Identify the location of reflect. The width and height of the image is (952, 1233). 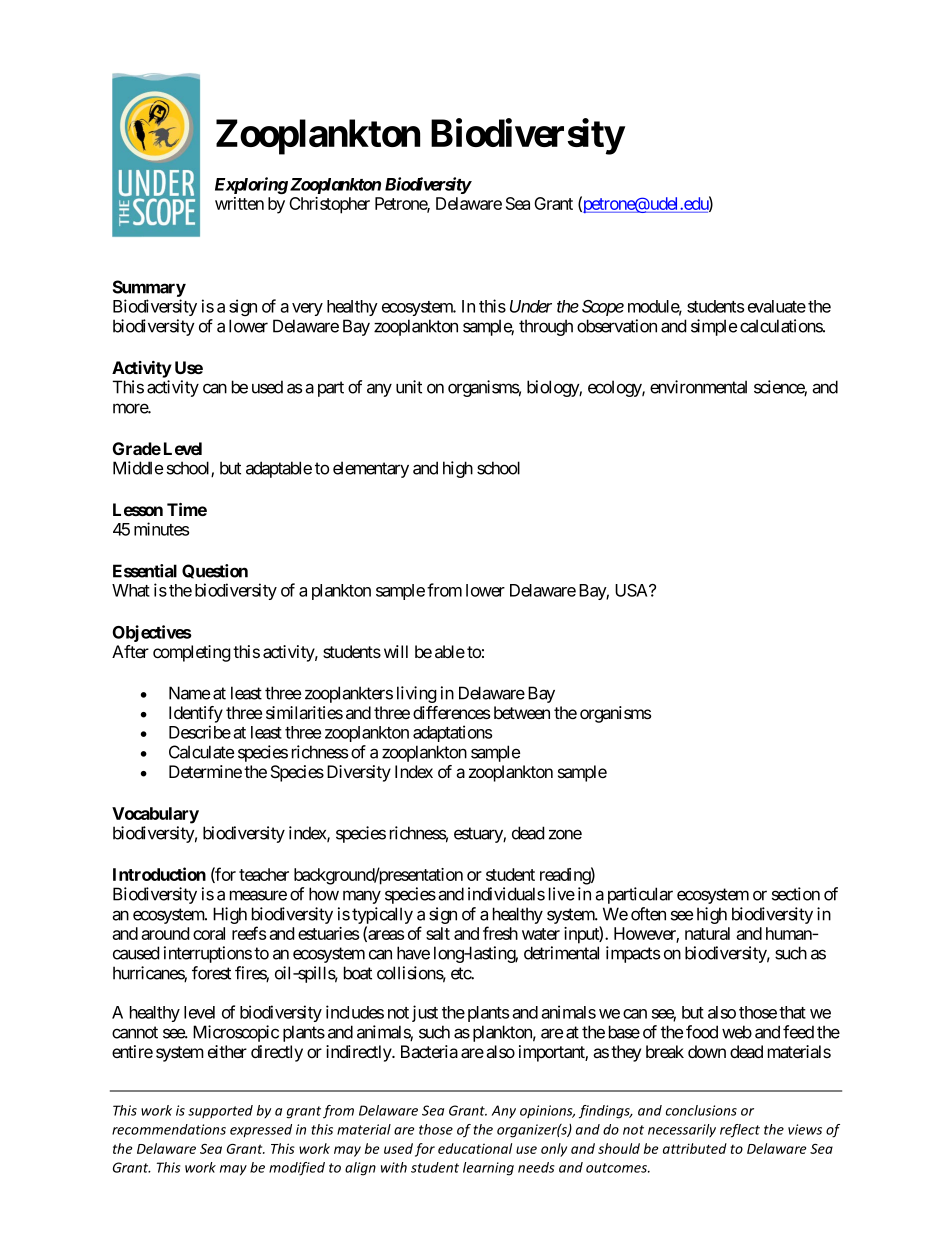
(740, 1131).
